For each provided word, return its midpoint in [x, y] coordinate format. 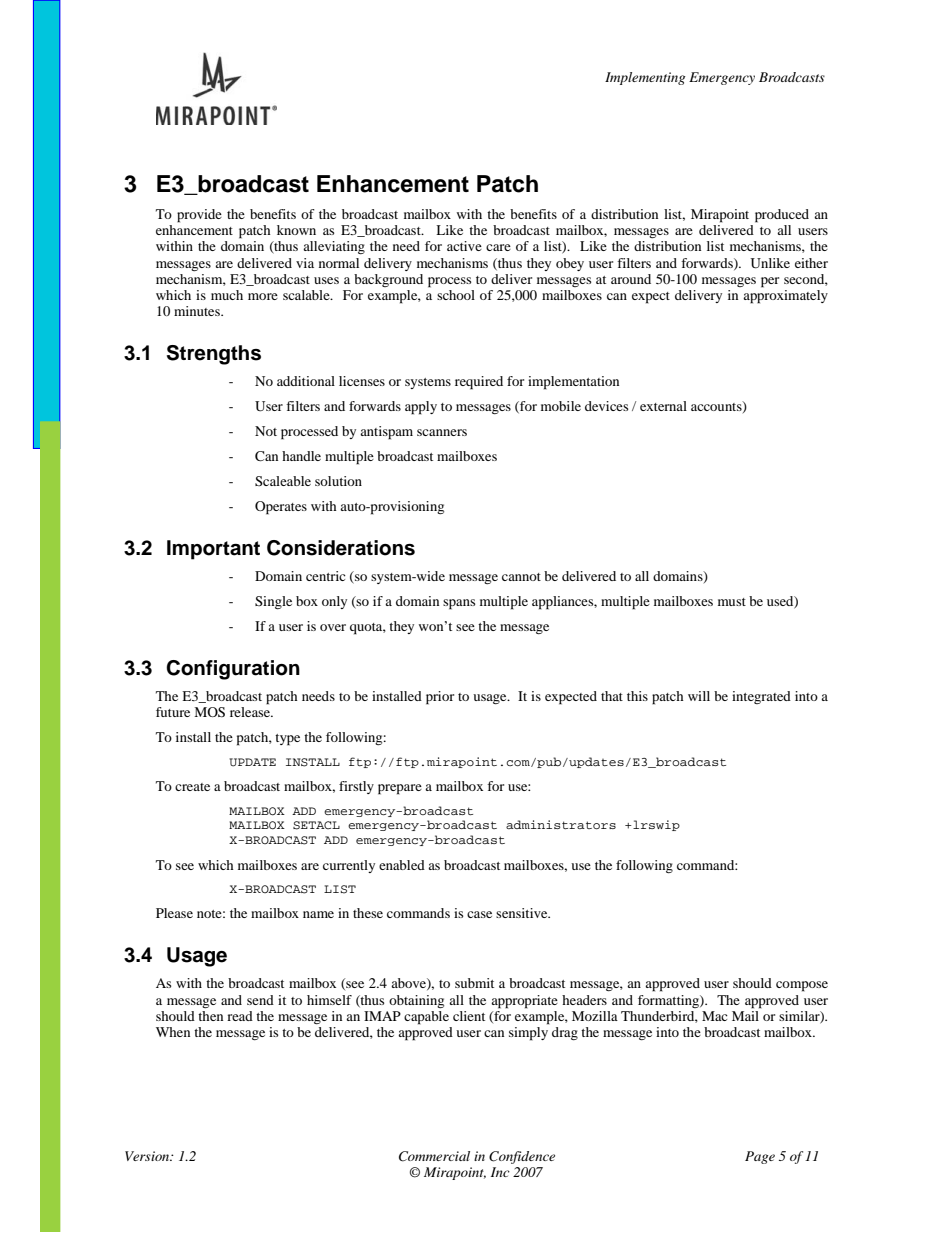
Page [760, 1157]
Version [148, 1156]
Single [273, 602]
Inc [500, 1172]
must [732, 602]
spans [459, 604]
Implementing [645, 78]
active [464, 246]
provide [199, 216]
